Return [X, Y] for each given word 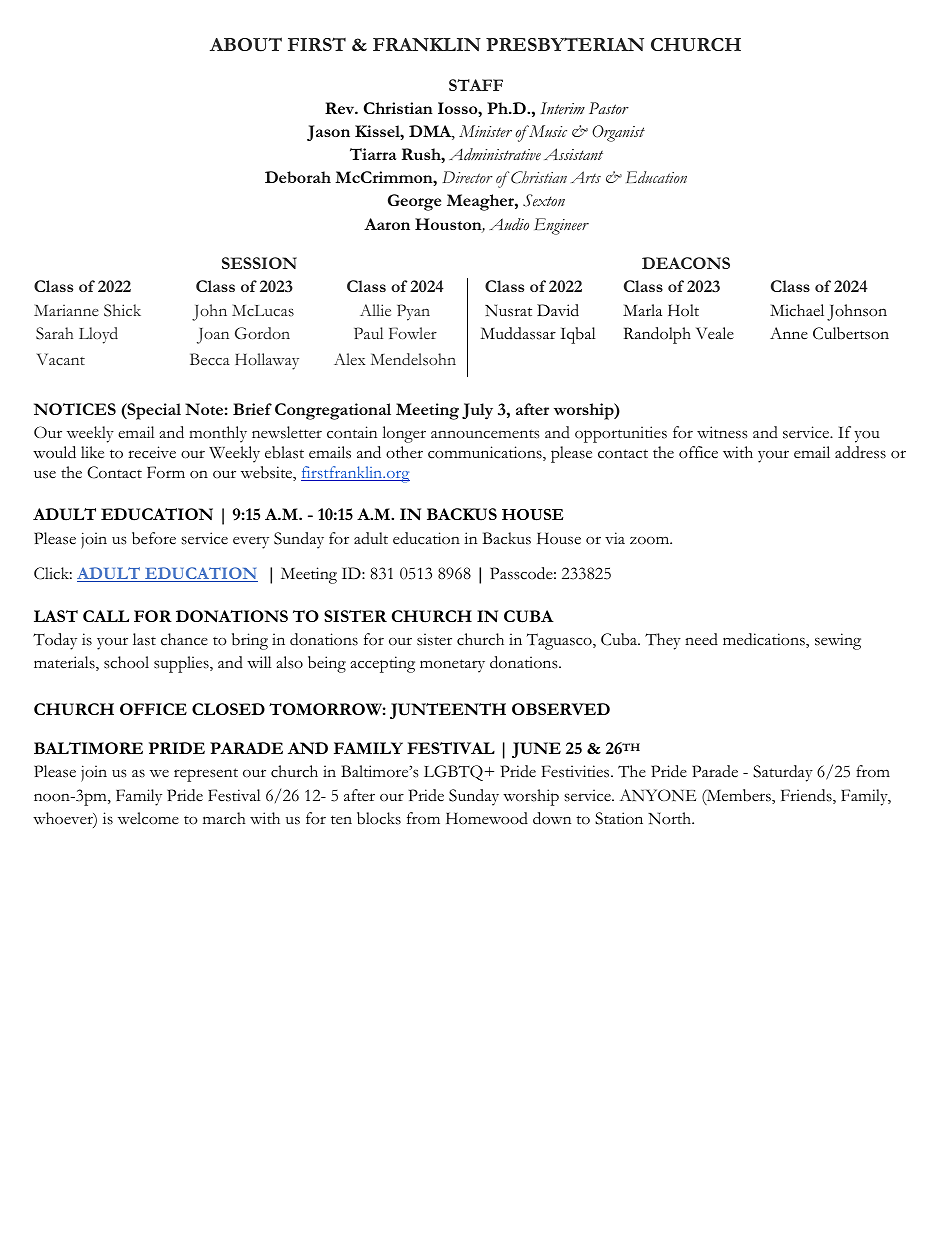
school [126, 662]
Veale [715, 333]
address [860, 452]
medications [765, 640]
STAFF [476, 85]
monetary [452, 666]
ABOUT [246, 44]
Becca [210, 359]
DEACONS [686, 263]
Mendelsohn [413, 359]
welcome [148, 818]
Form [166, 472]
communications [486, 453]
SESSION [259, 263]
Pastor [609, 108]
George [414, 202]
